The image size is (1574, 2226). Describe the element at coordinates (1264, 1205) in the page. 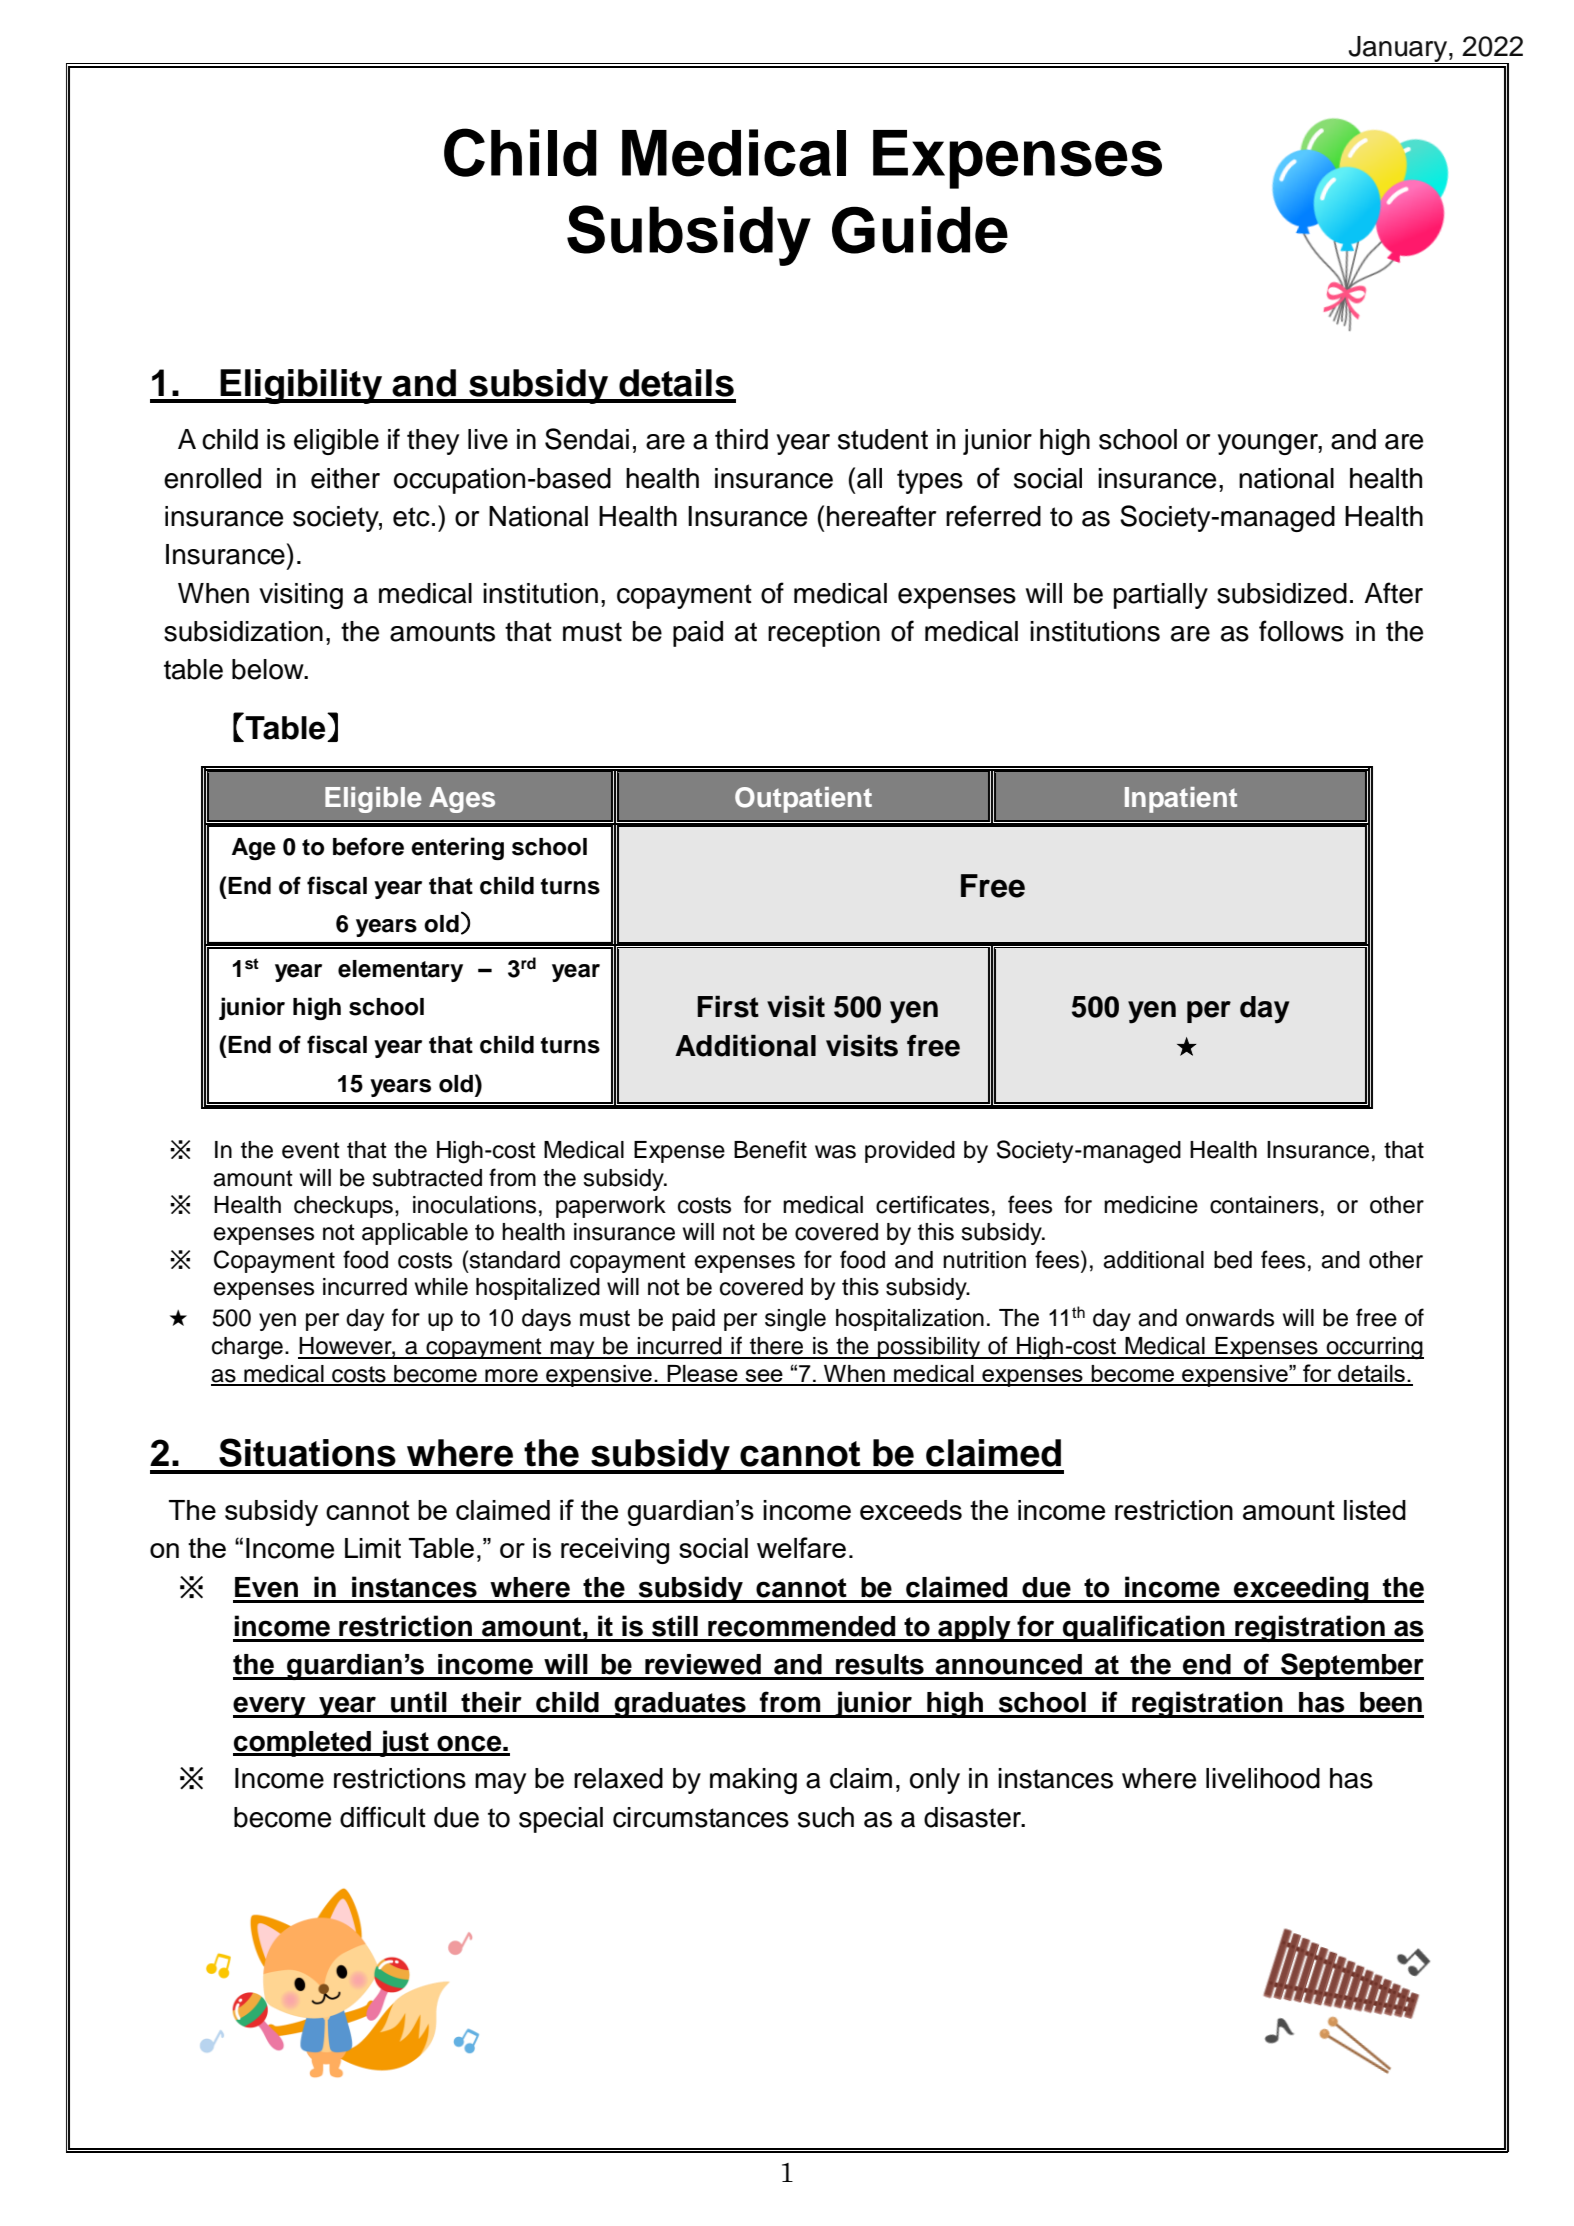

I see `containers` at that location.
